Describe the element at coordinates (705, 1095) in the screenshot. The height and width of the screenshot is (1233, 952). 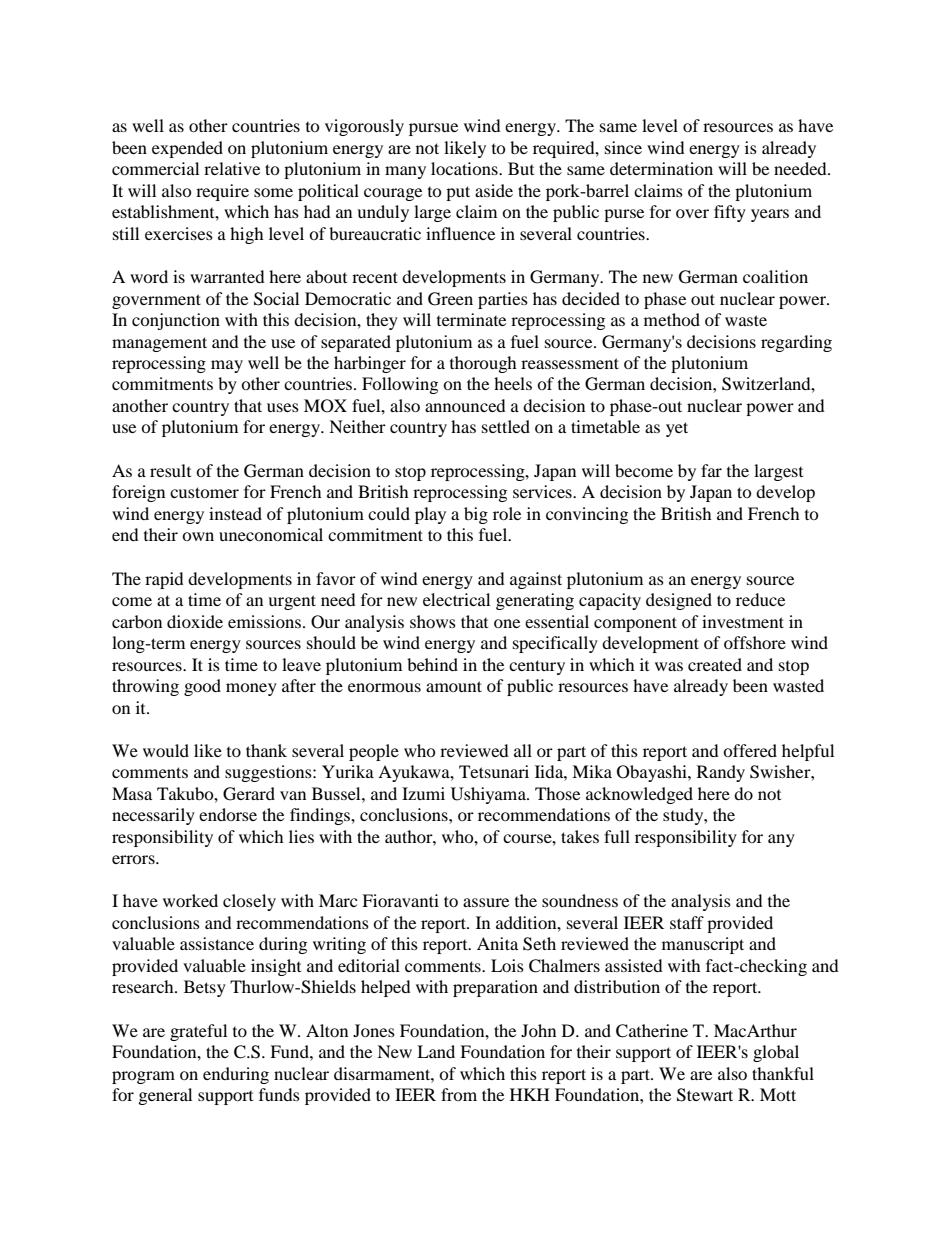
I see `Stewart` at that location.
